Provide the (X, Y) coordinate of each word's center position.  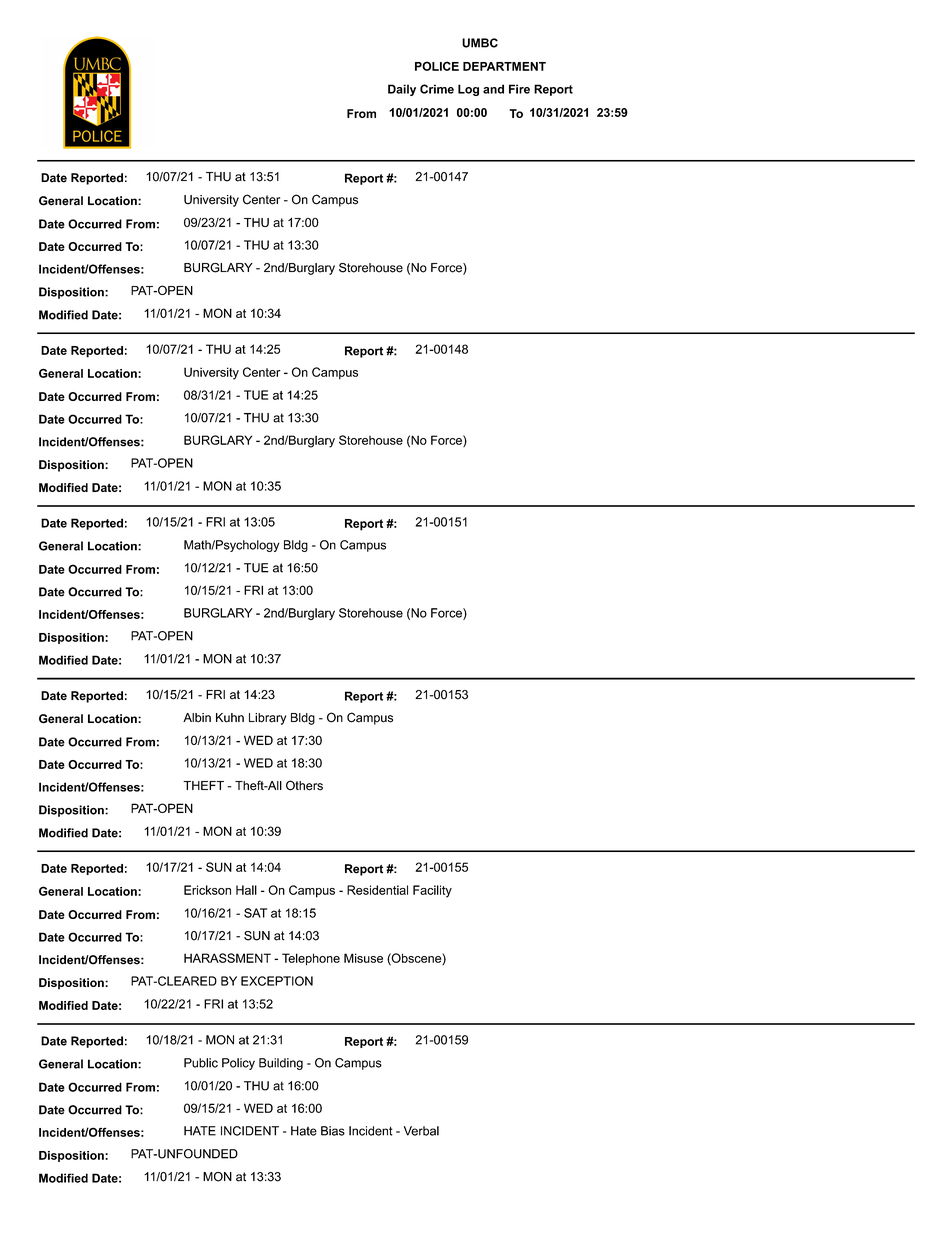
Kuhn (230, 718)
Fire (519, 89)
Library (267, 719)
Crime (437, 89)
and (493, 89)
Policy (238, 1064)
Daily (402, 90)
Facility (432, 891)
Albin (197, 718)
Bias (333, 1131)
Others (304, 785)
